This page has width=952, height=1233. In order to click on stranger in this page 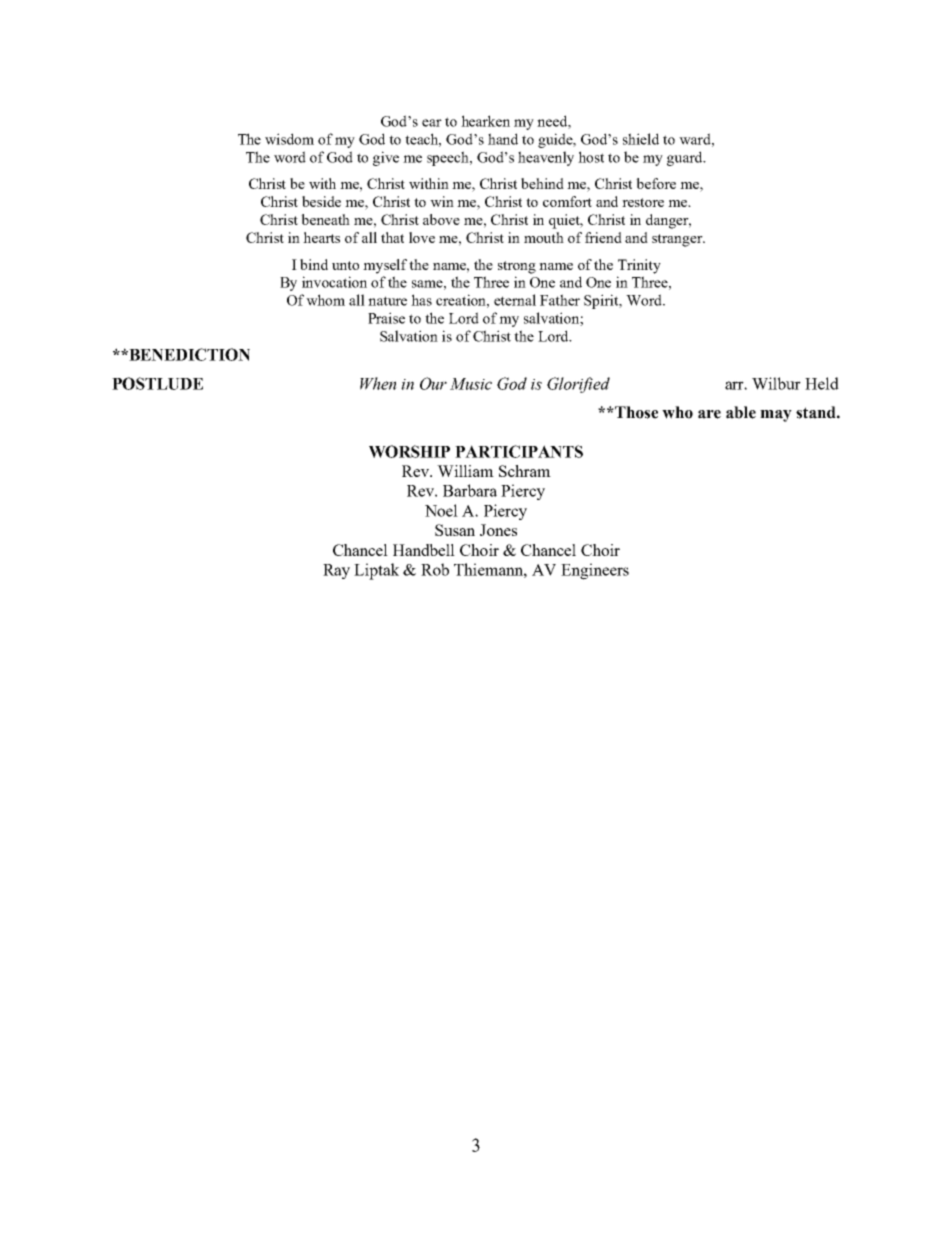, I will do `click(678, 240)`.
